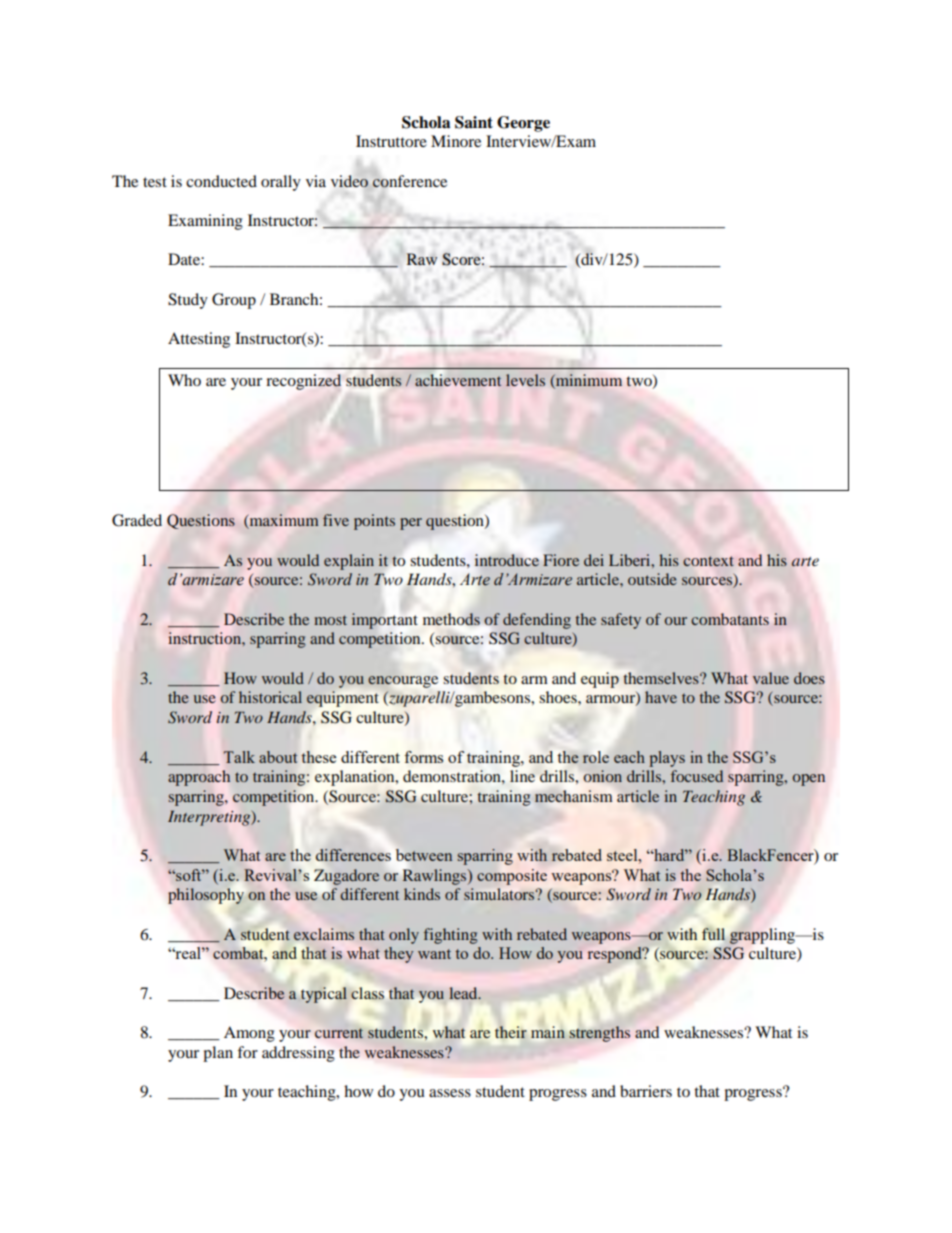  I want to click on achievement, so click(458, 380).
